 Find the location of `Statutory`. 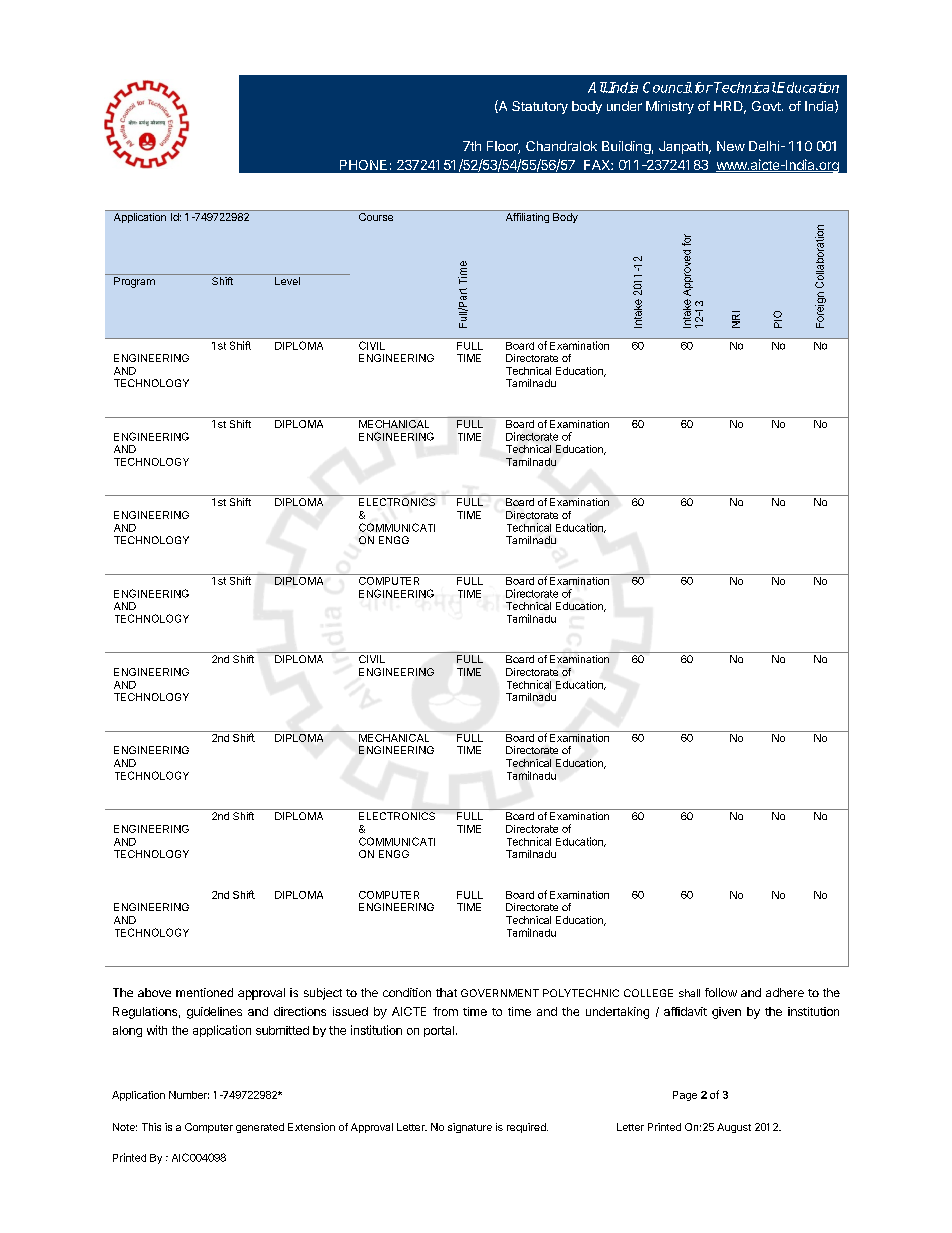

Statutory is located at coordinates (540, 107).
